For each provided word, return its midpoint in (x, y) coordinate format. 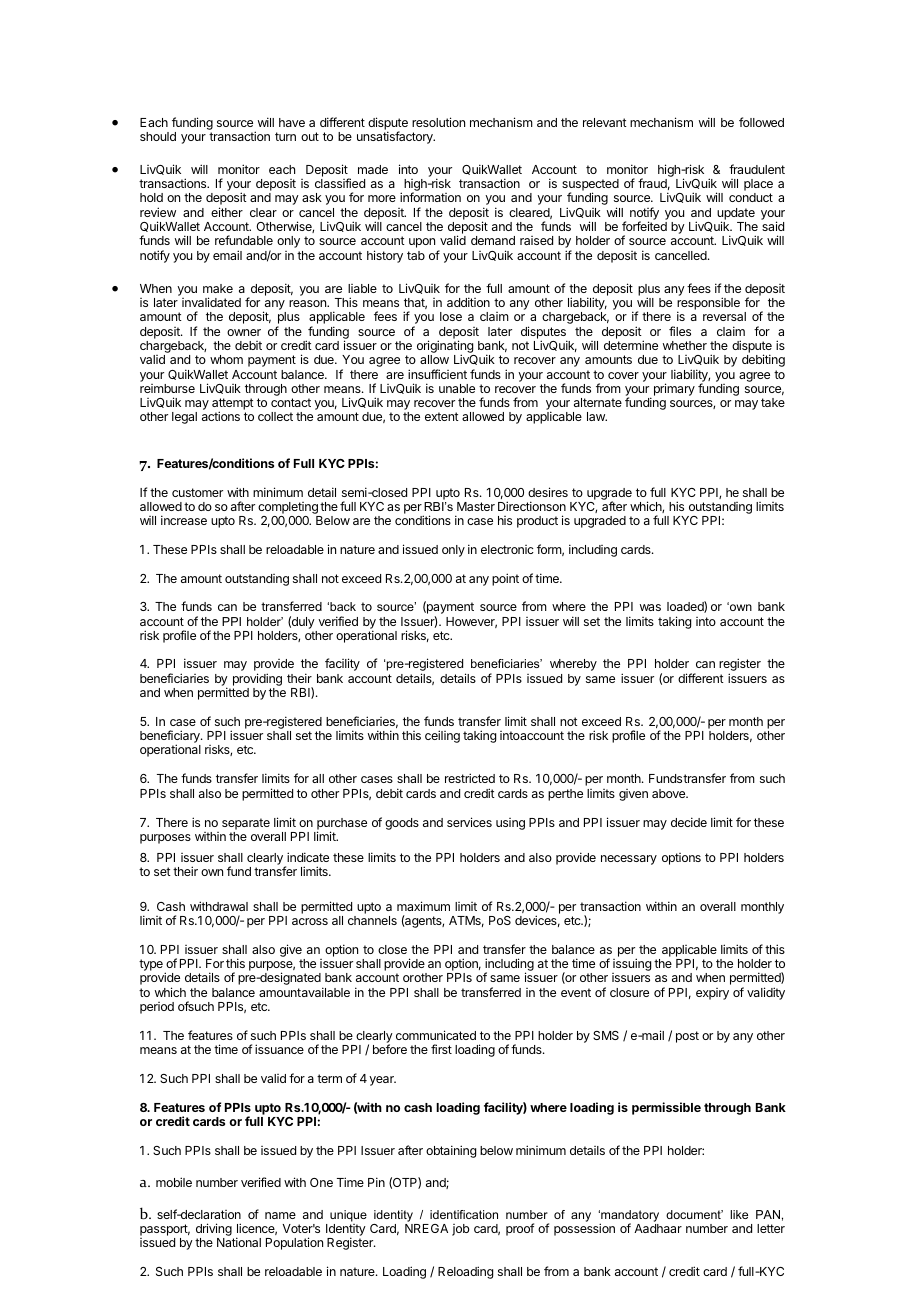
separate (246, 824)
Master (476, 506)
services (469, 822)
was (650, 607)
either (227, 212)
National (239, 1242)
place (758, 186)
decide (689, 822)
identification (464, 1214)
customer (197, 492)
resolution (438, 122)
